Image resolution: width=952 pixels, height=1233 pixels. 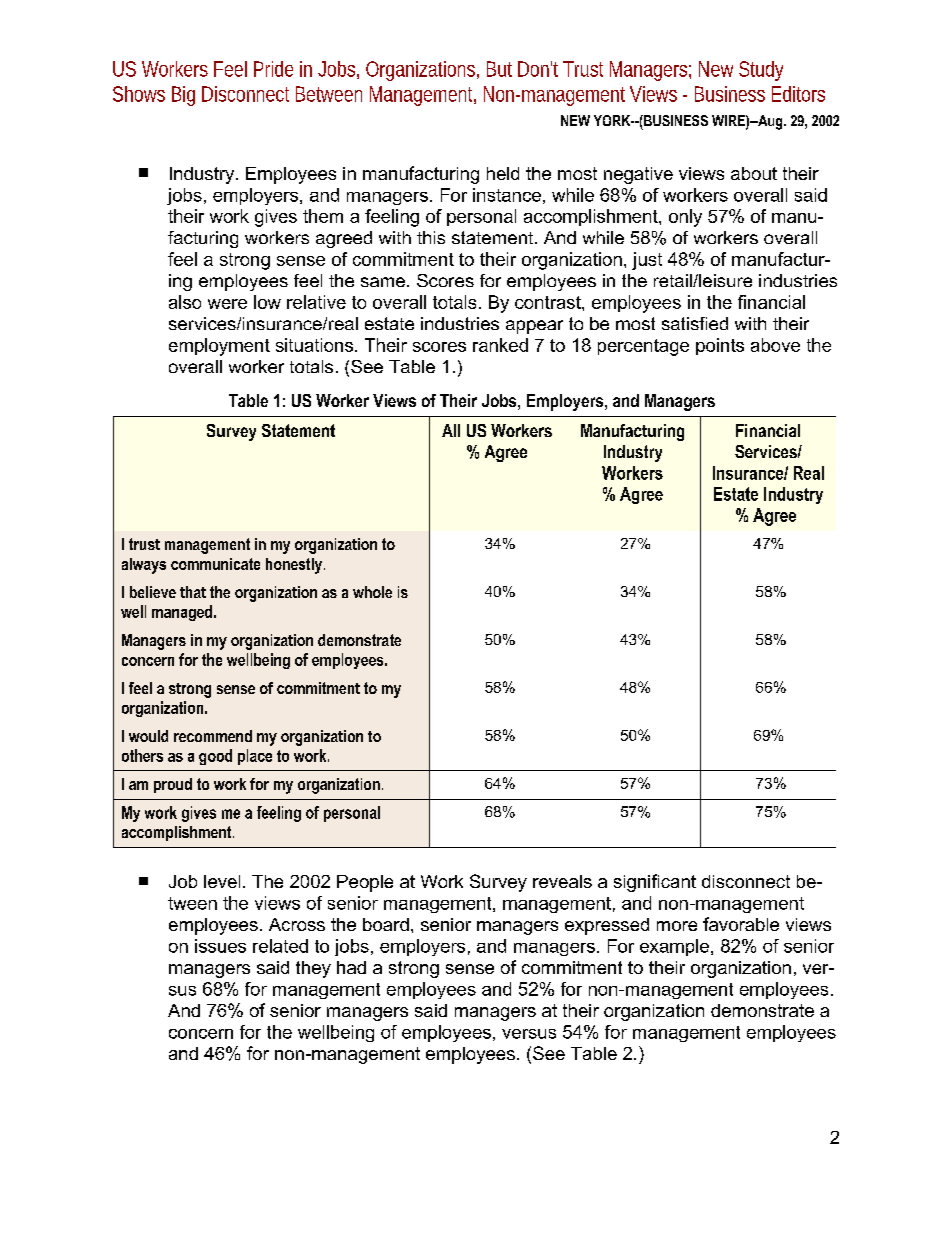 What do you see at coordinates (183, 96) in the image?
I see `Big` at bounding box center [183, 96].
